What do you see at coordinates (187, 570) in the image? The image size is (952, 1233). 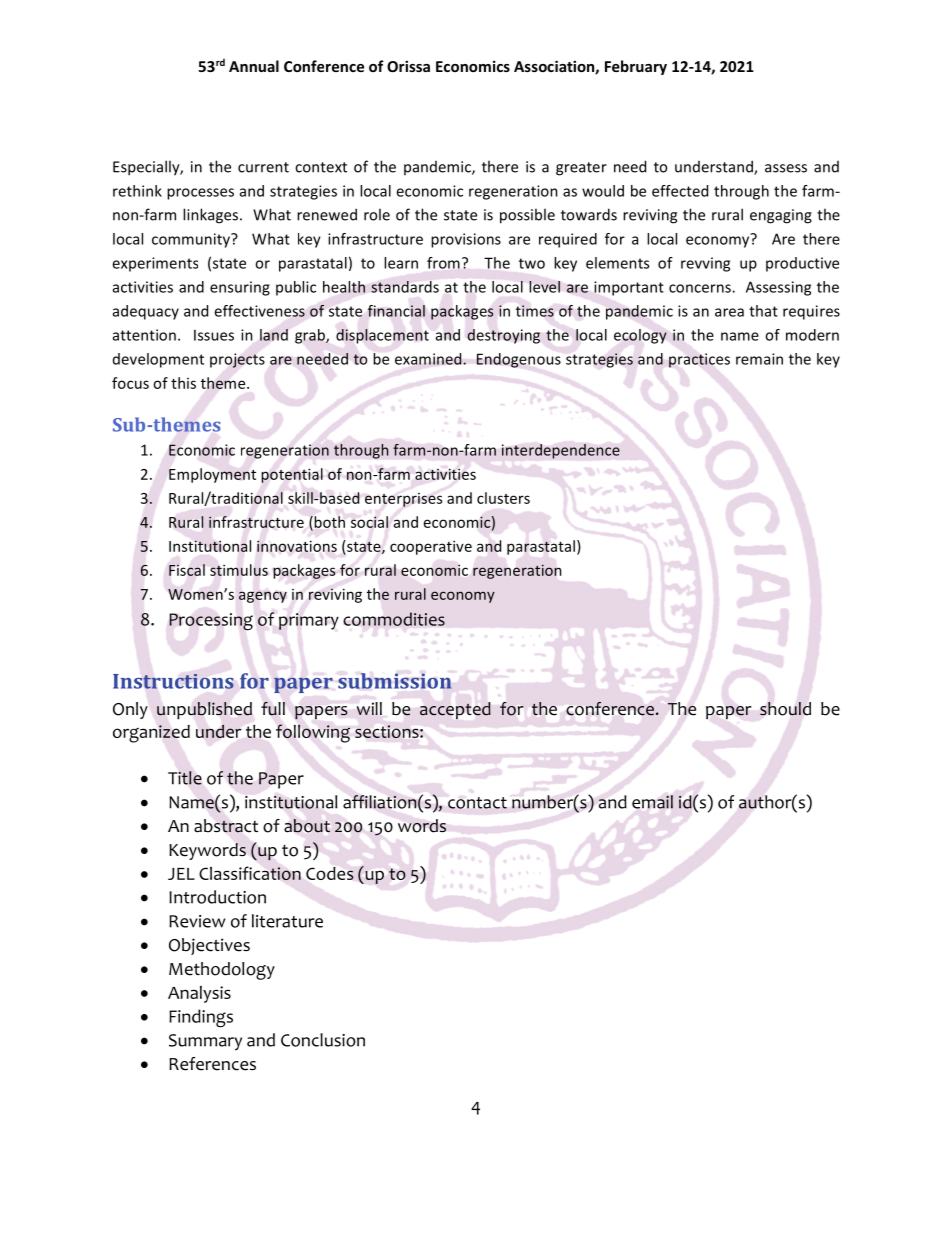 I see `Fiscal` at bounding box center [187, 570].
